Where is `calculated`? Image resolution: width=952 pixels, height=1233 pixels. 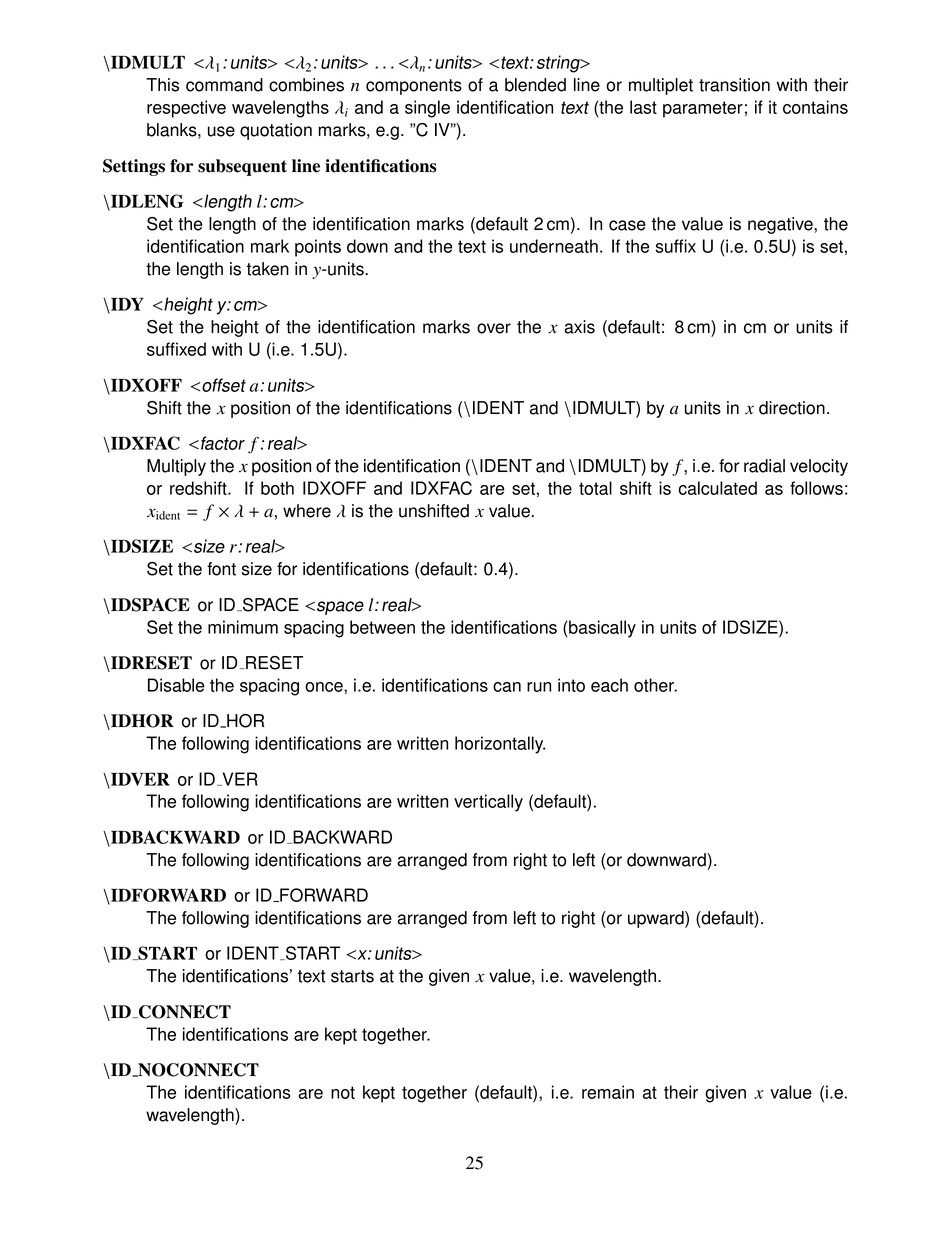 calculated is located at coordinates (717, 488).
